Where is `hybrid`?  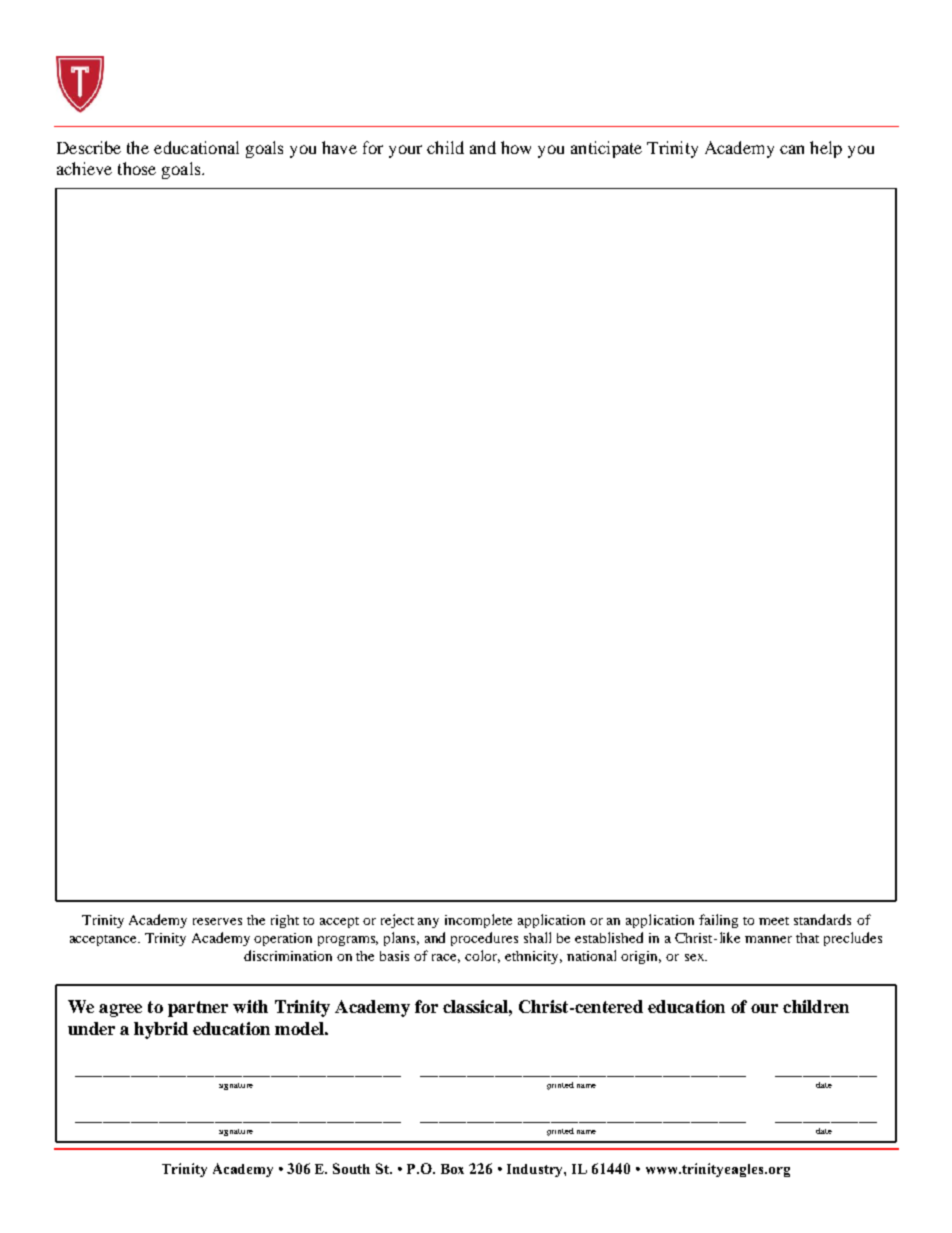 hybrid is located at coordinates (161, 1030).
